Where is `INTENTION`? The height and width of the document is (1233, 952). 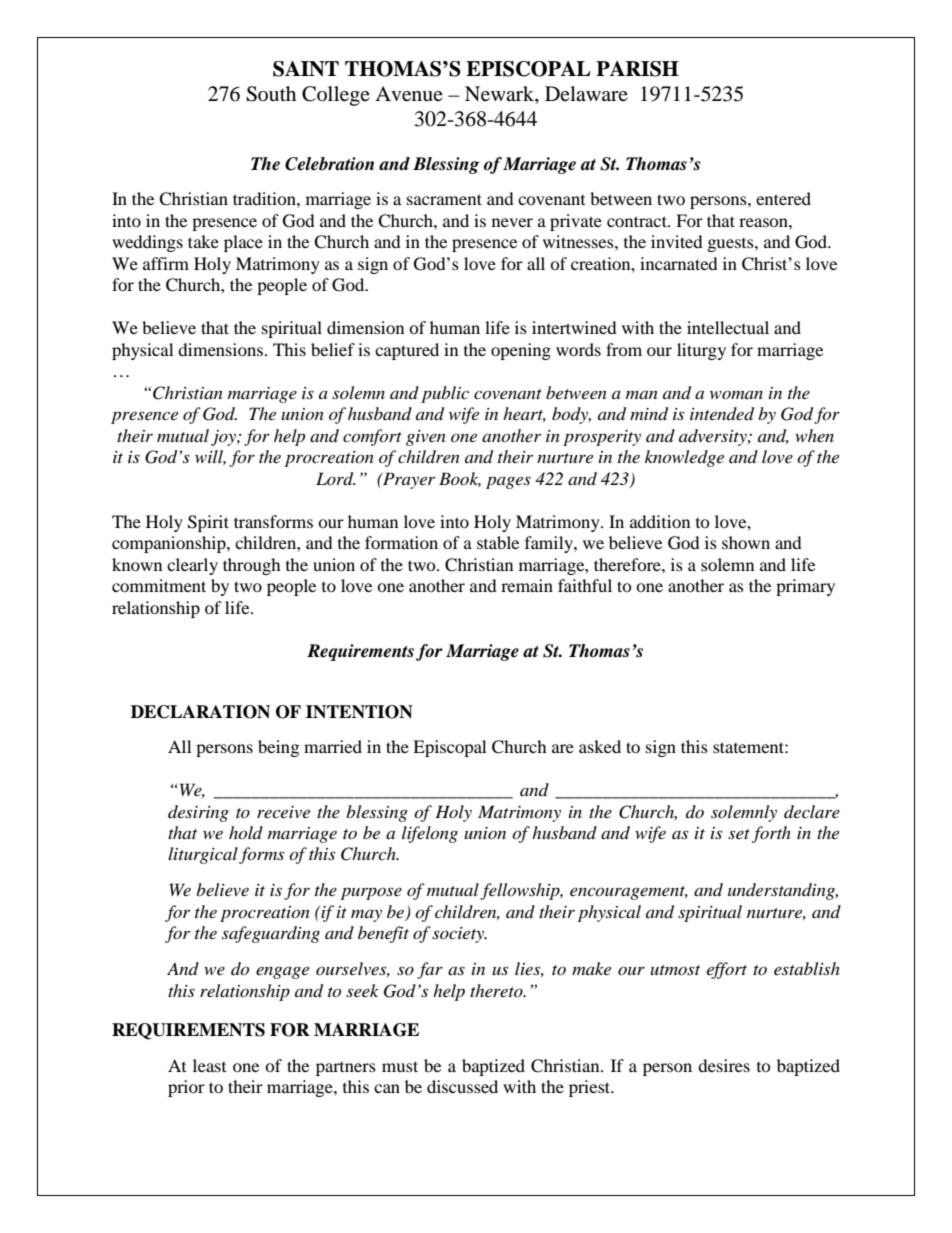 INTENTION is located at coordinates (359, 712).
